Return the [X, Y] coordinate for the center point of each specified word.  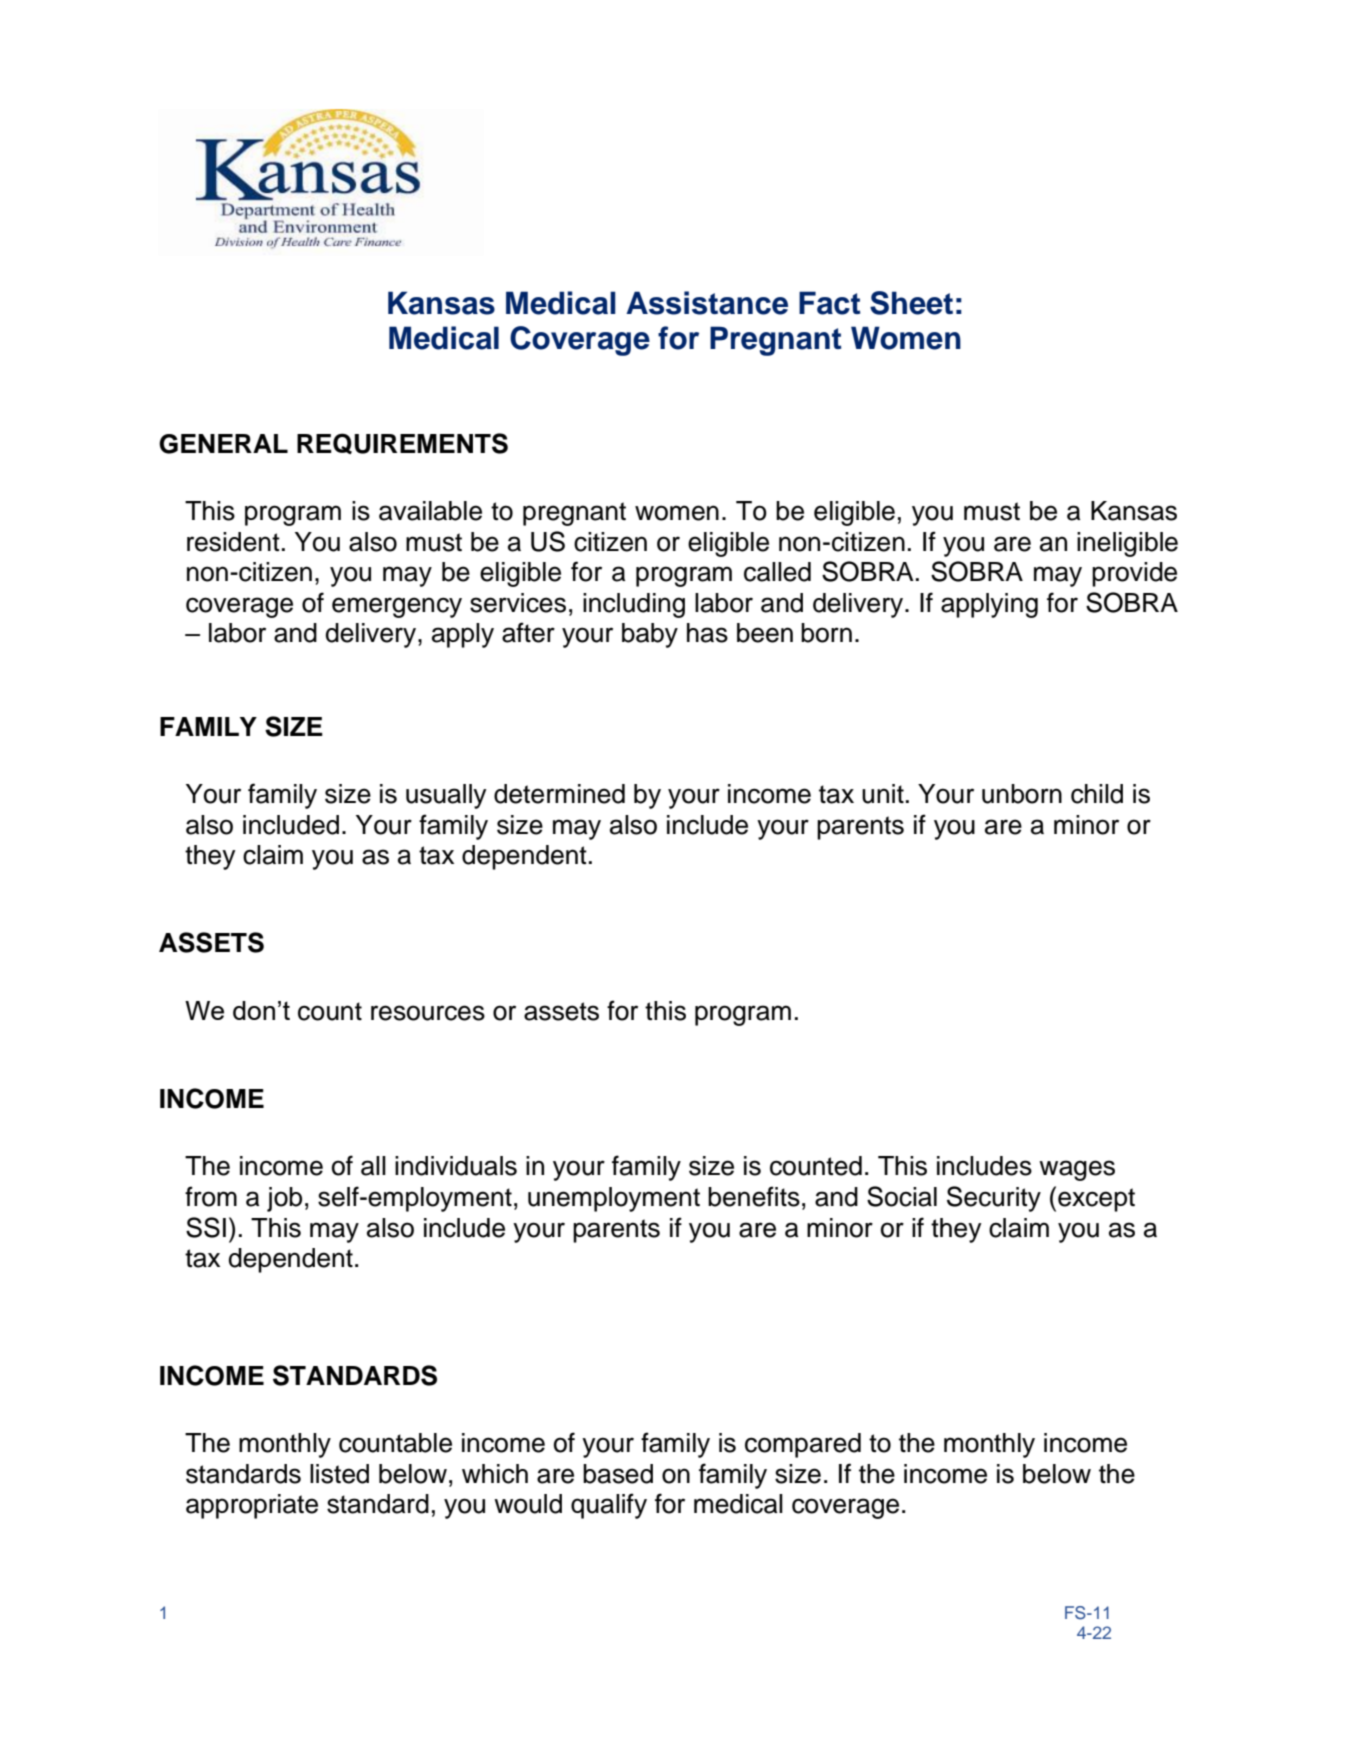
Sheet [911, 303]
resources [428, 1013]
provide [1134, 574]
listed [339, 1474]
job [284, 1199]
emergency [397, 607]
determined [559, 794]
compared [803, 1445]
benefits [754, 1196]
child [1097, 794]
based [618, 1474]
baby [650, 635]
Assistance [707, 303]
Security [994, 1199]
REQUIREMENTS [402, 443]
